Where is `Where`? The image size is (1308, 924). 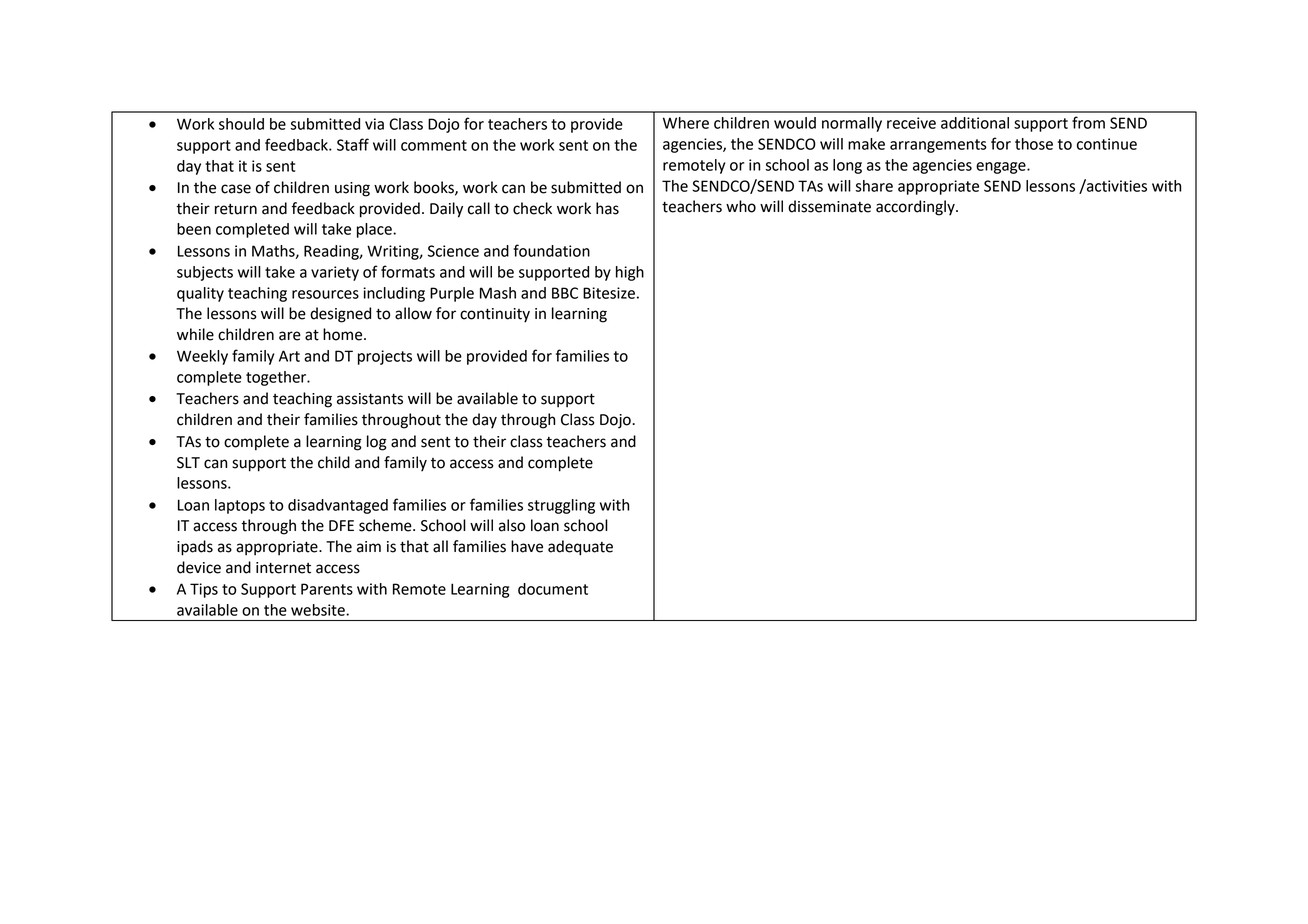
Where is located at coordinates (686, 123).
